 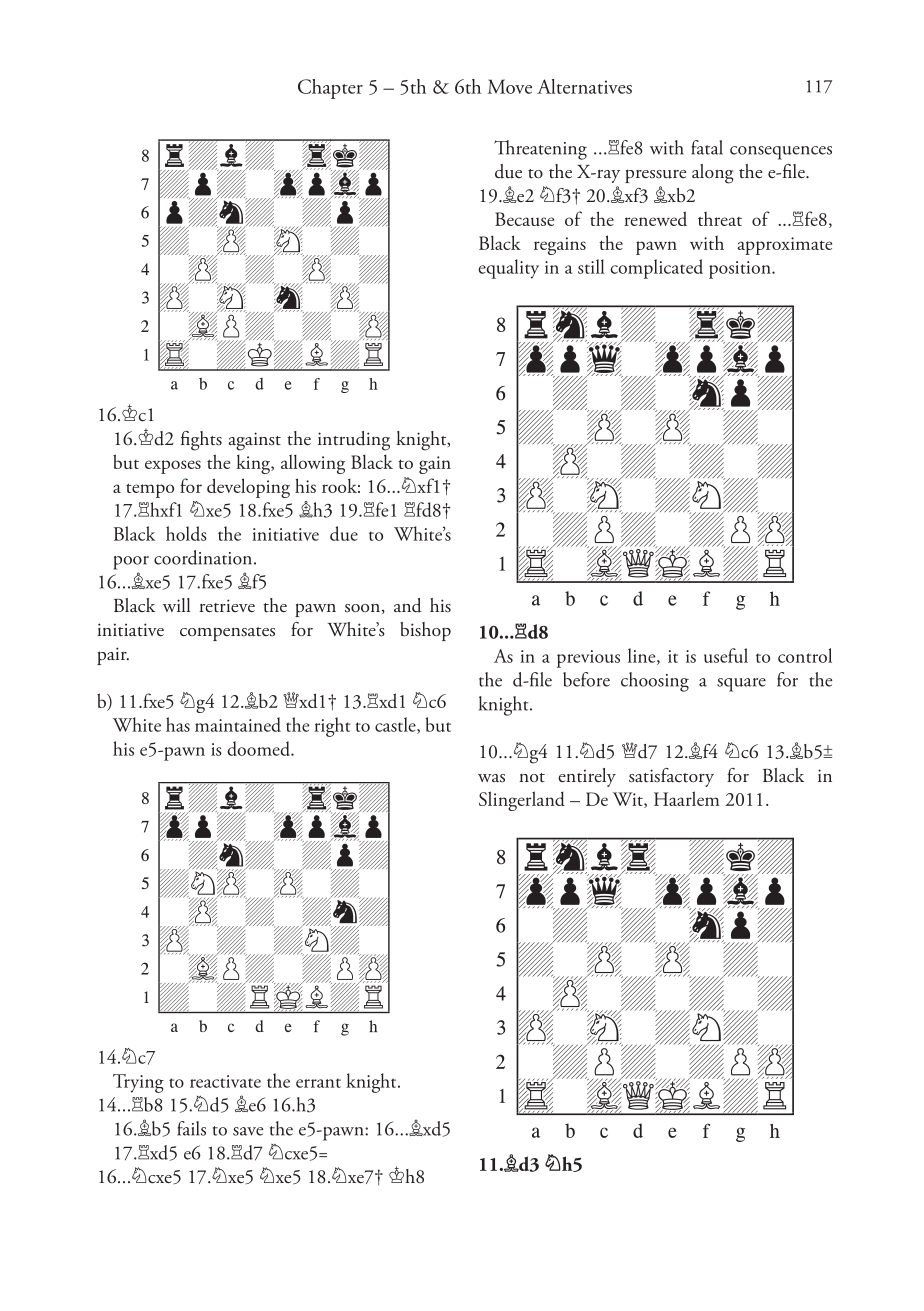 I want to click on was, so click(x=491, y=778).
